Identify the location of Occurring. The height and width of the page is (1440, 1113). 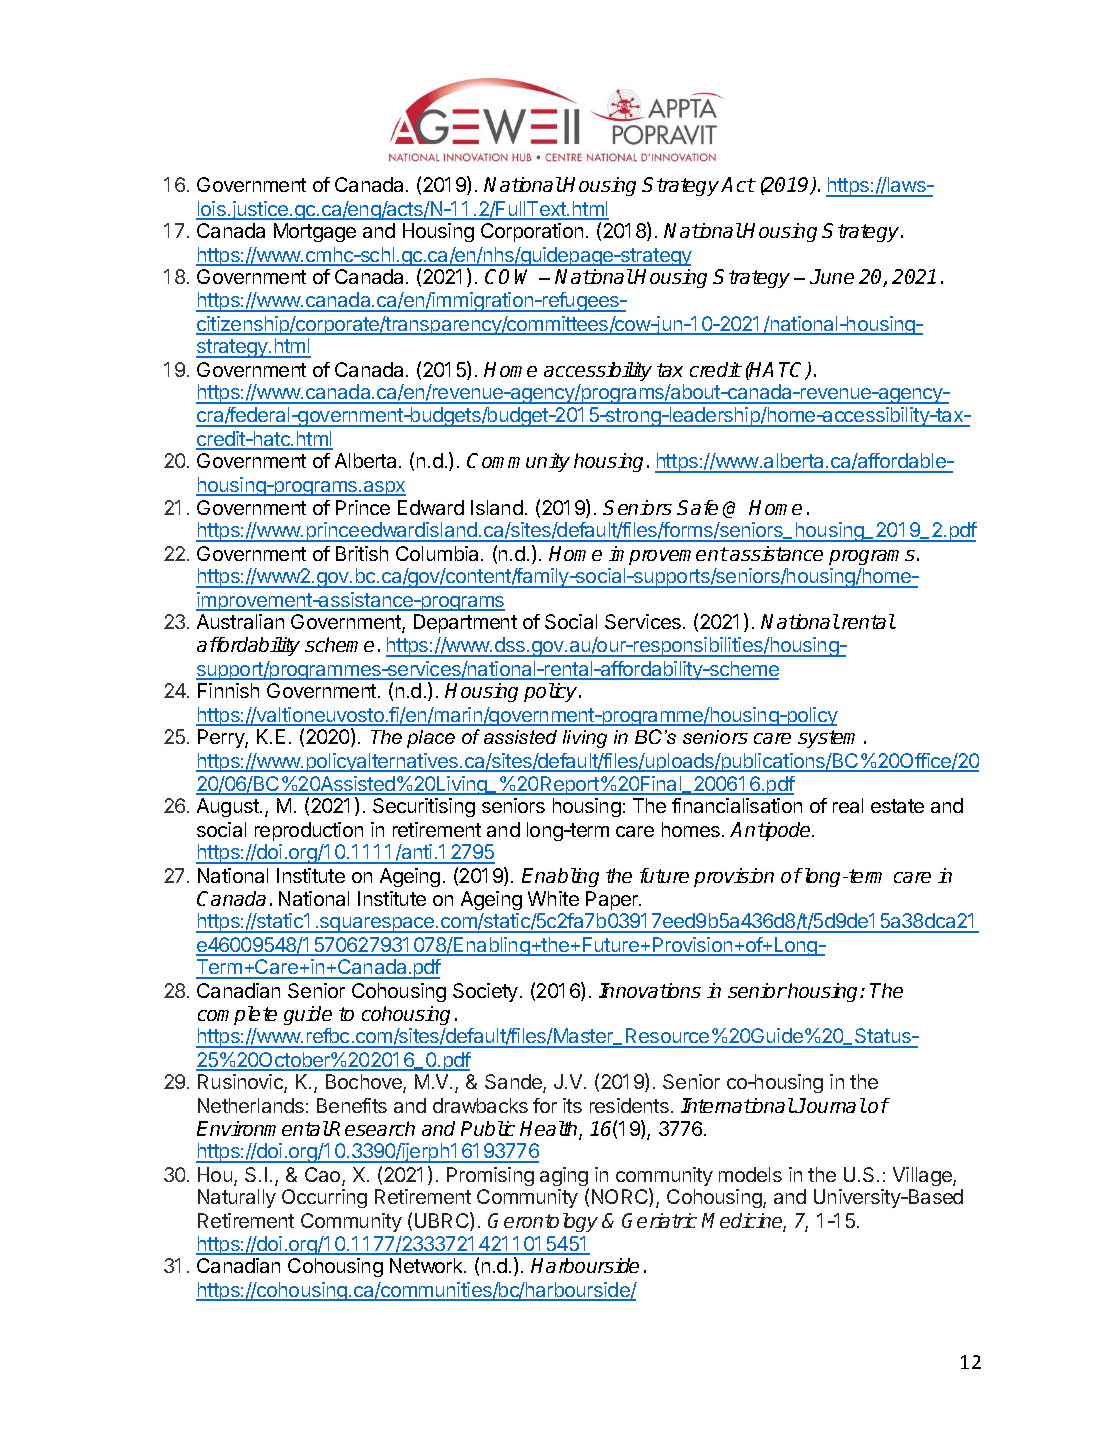
(324, 1198).
